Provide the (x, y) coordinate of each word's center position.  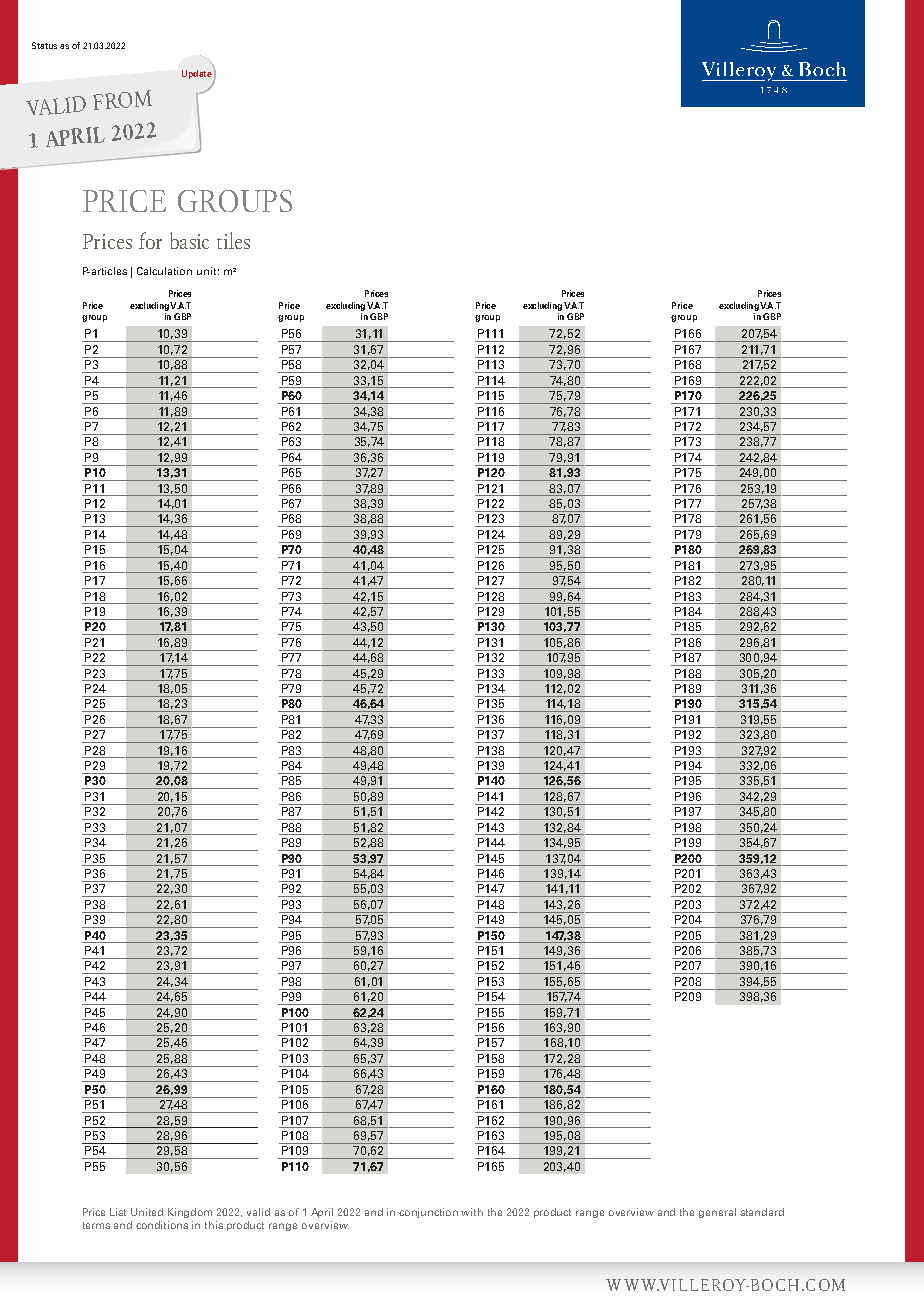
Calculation (164, 271)
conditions (162, 1225)
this (214, 1225)
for (150, 240)
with (472, 1212)
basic (189, 240)
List (118, 1212)
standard (762, 1212)
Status (44, 45)
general (717, 1213)
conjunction (428, 1213)
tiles (233, 240)
